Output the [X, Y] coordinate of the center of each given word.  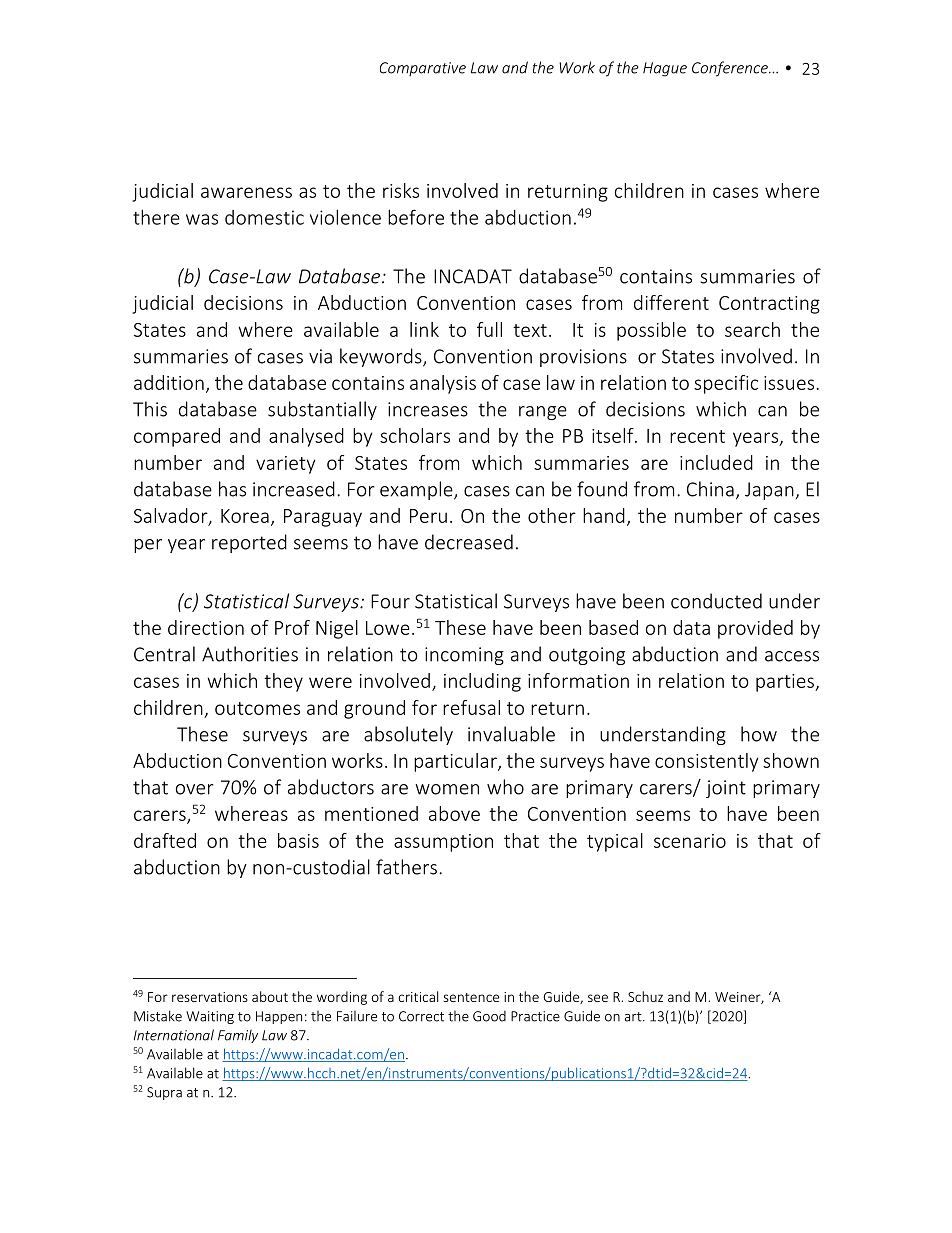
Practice [535, 1016]
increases [428, 409]
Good [489, 1016]
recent [697, 436]
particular [456, 762]
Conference [731, 69]
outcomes [257, 708]
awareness [246, 192]
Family [238, 1036]
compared [177, 437]
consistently [706, 762]
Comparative [423, 69]
